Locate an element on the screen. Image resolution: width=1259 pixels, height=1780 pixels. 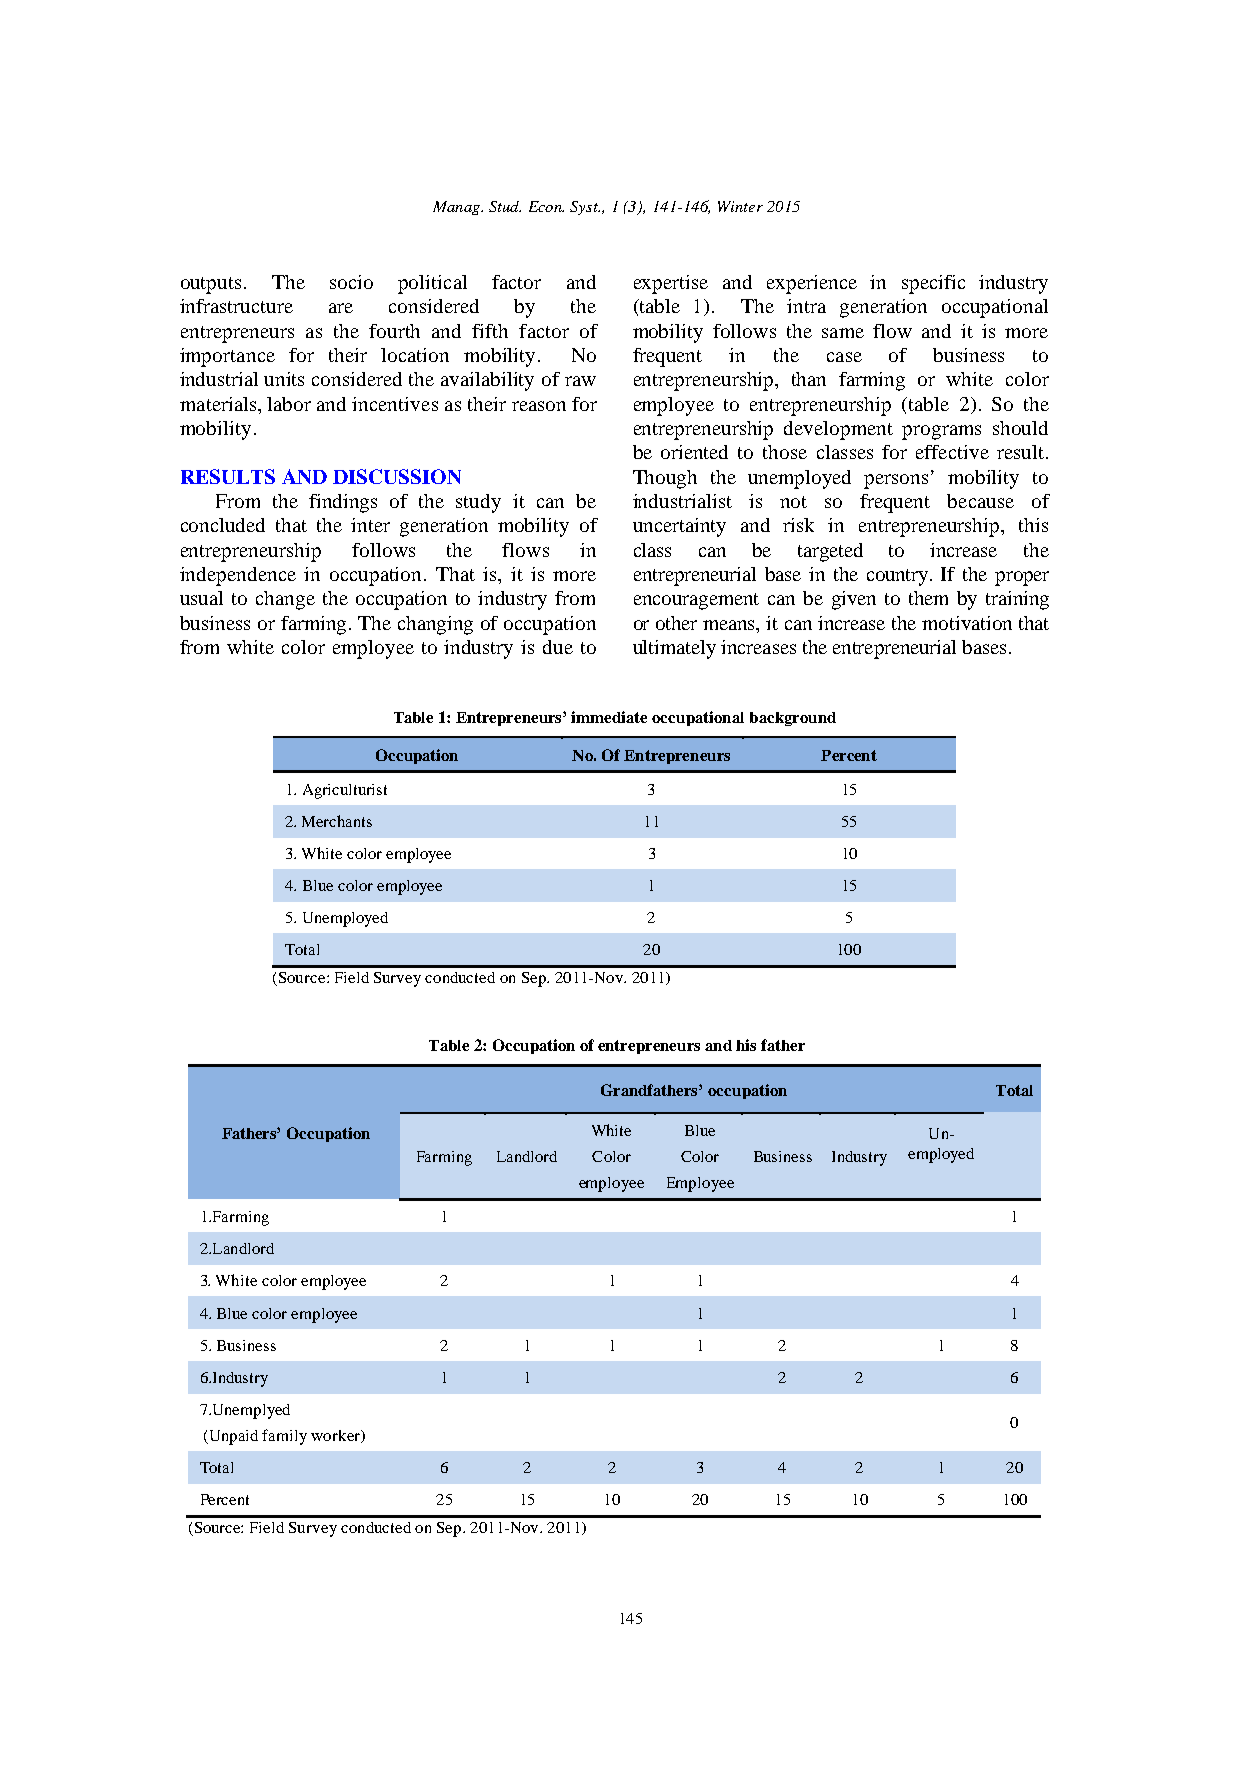
background is located at coordinates (793, 719).
